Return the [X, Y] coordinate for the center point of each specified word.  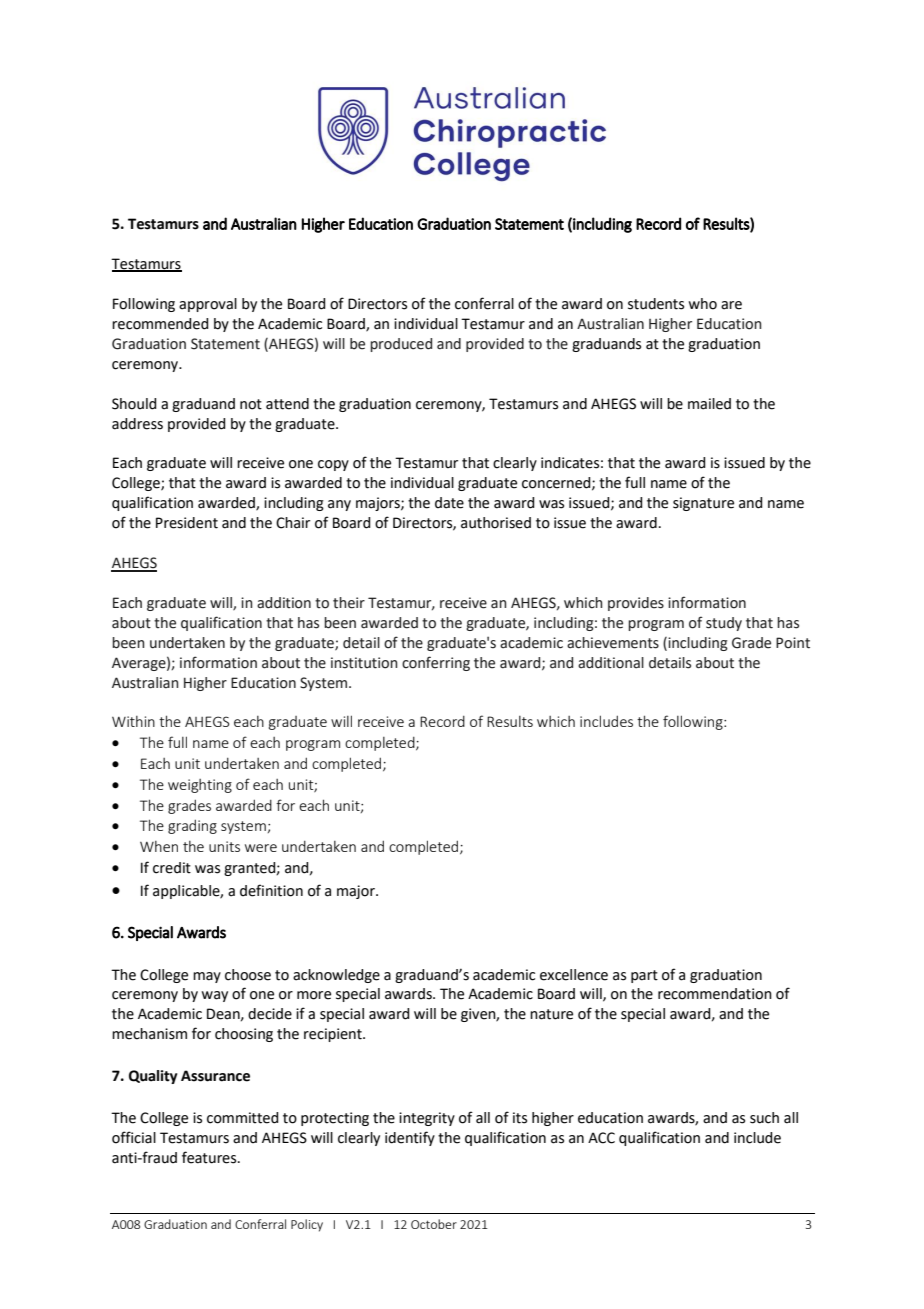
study [724, 624]
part [644, 976]
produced [401, 345]
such [764, 1118]
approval [208, 305]
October [434, 1224]
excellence [574, 975]
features [210, 1157]
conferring [436, 663]
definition [271, 890]
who [702, 304]
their [349, 603]
